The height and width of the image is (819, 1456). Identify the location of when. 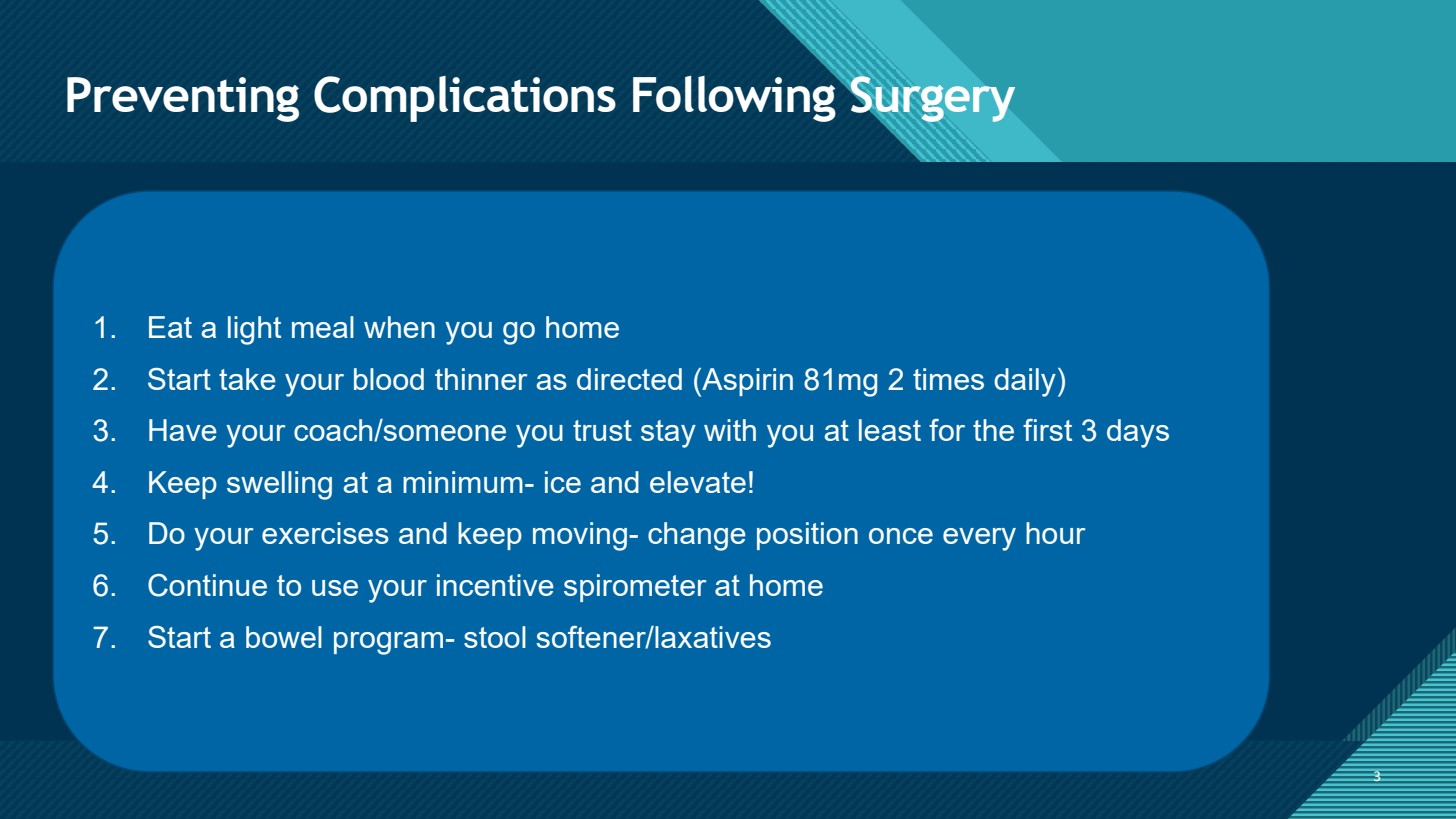
(399, 327).
